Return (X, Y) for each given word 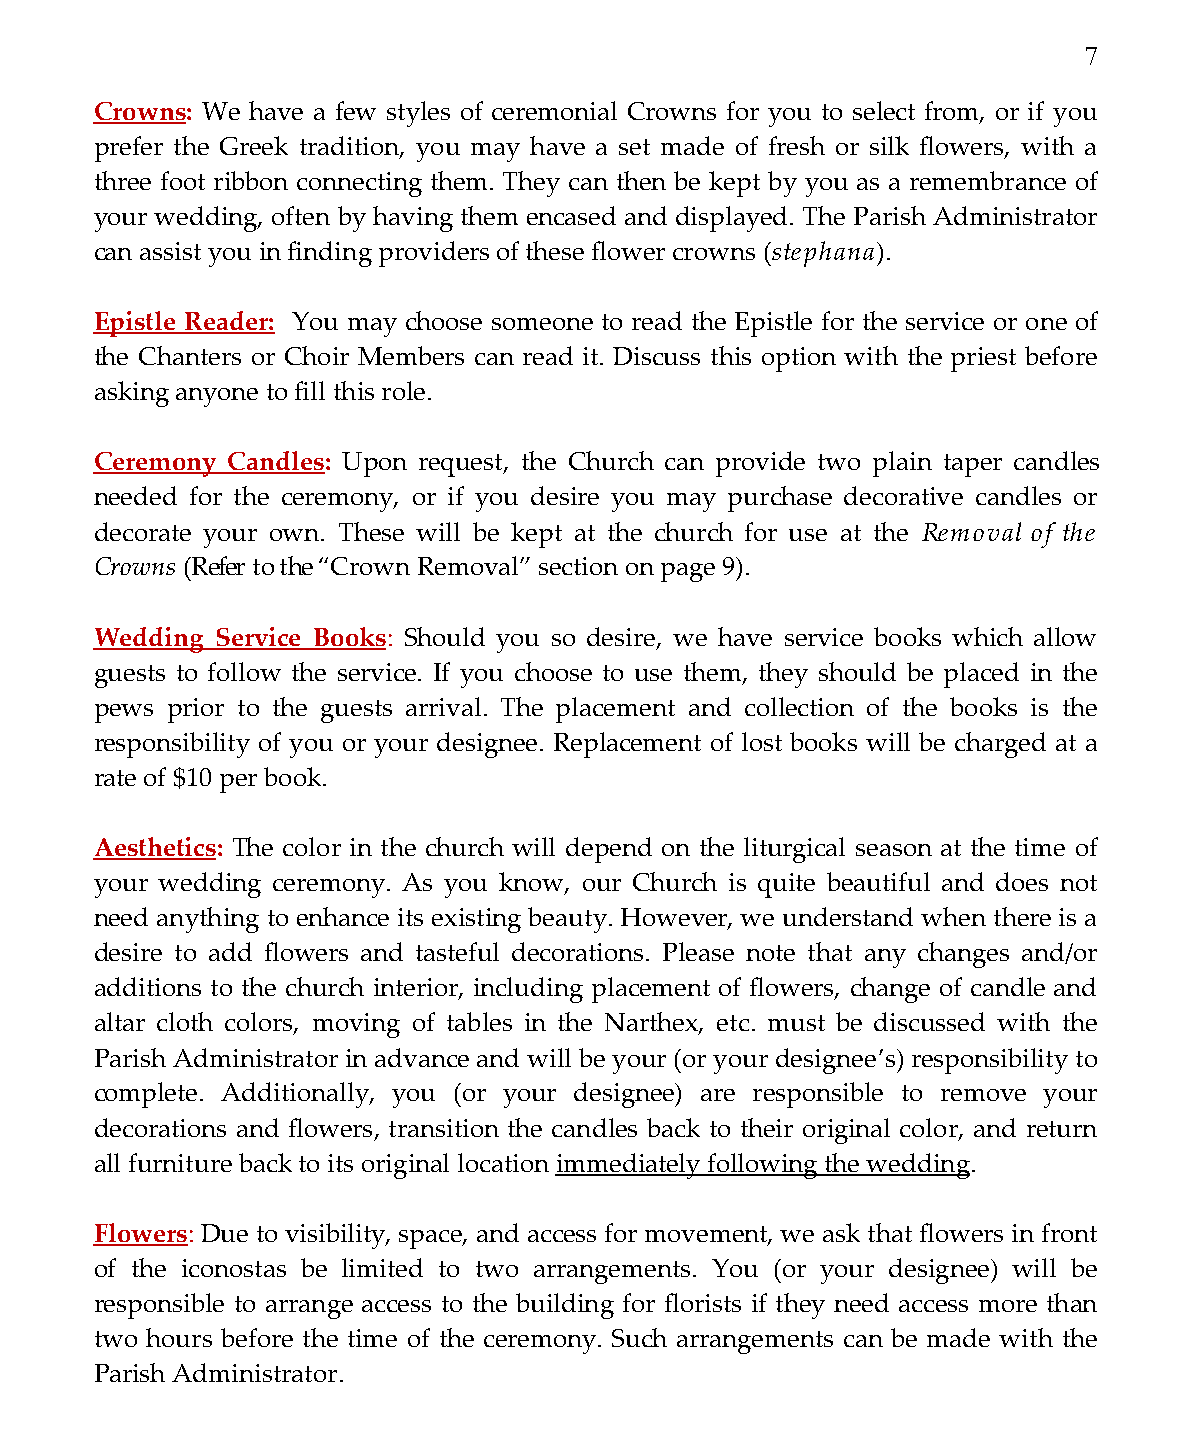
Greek (254, 145)
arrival (443, 706)
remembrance (988, 180)
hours (179, 1337)
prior (196, 710)
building (565, 1306)
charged (1000, 745)
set (634, 147)
